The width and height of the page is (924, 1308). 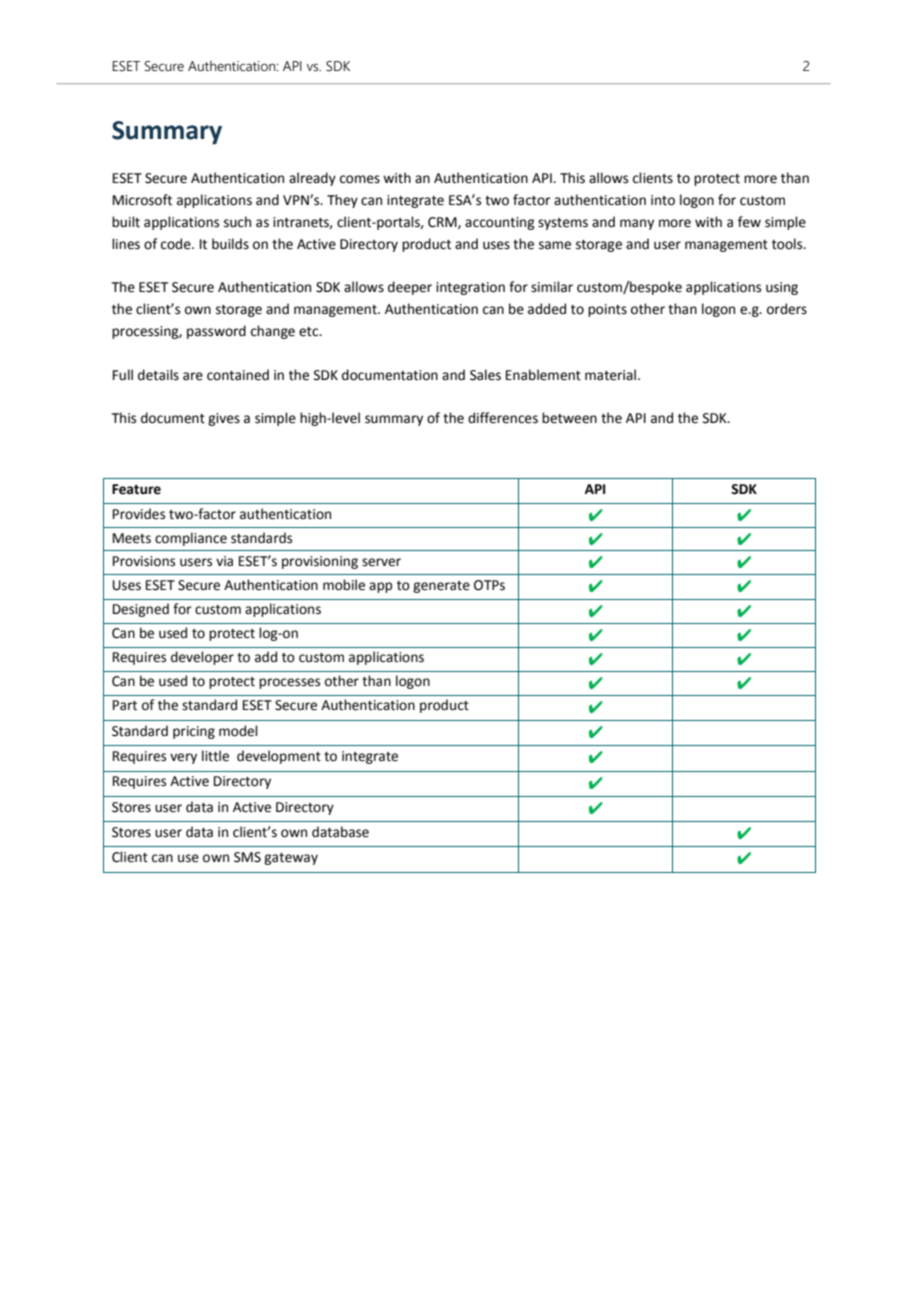 I want to click on such, so click(x=237, y=222).
